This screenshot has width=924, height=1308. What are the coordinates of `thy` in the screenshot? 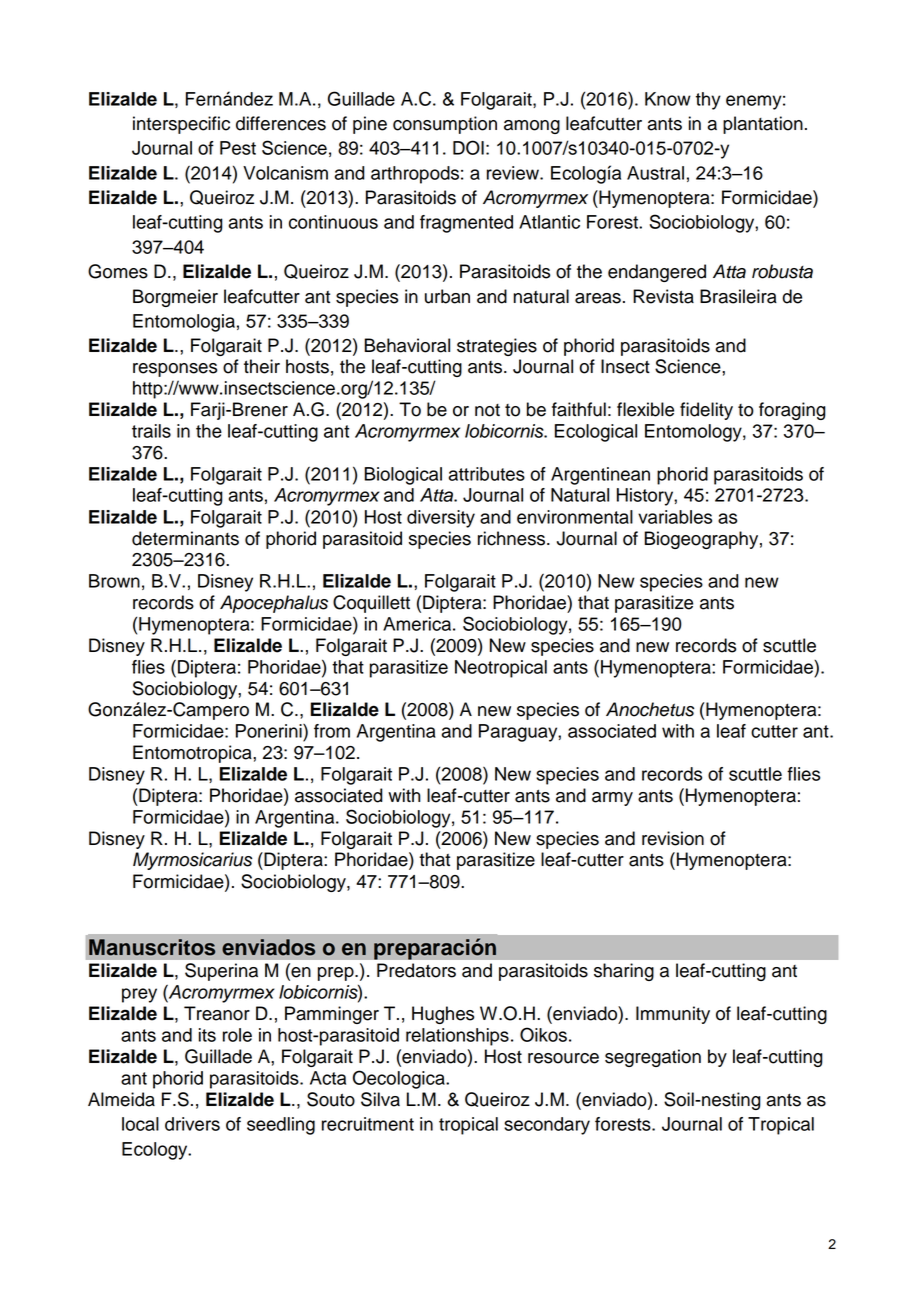 It's located at (708, 101).
